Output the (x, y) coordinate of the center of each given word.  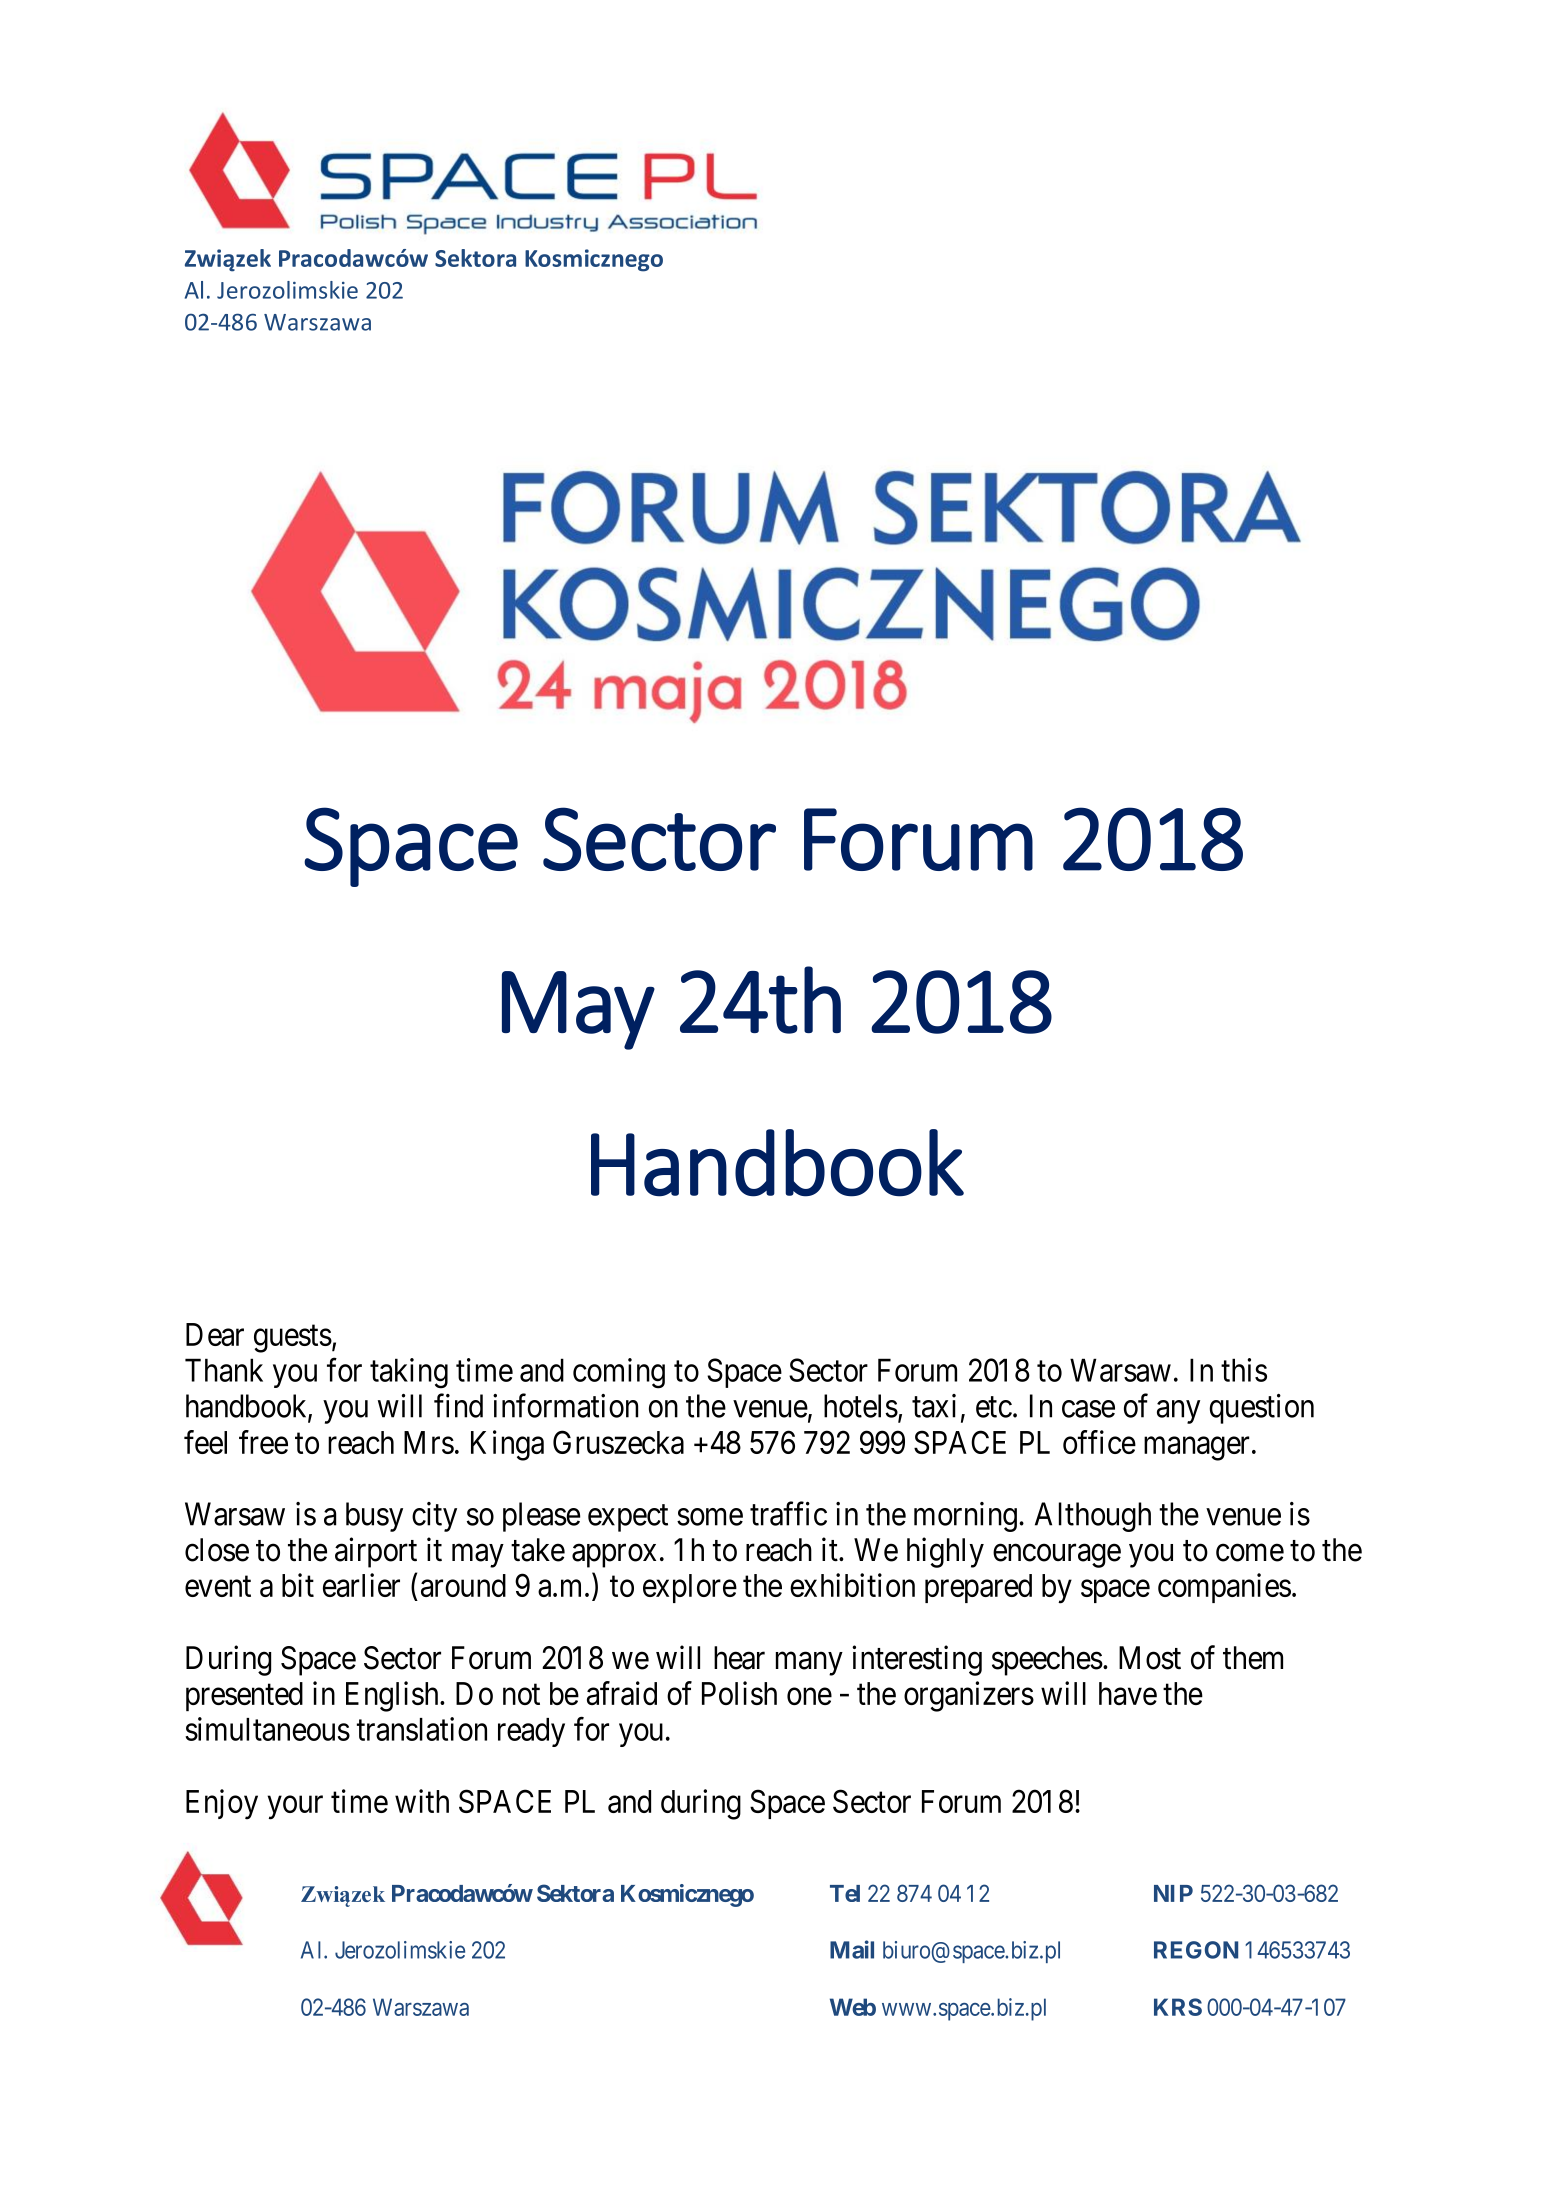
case (1088, 1409)
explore (690, 1588)
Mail (852, 1949)
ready (531, 1732)
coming (619, 1373)
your (295, 1808)
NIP (1173, 1893)
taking (409, 1373)
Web (853, 2007)
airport (376, 1552)
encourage (1057, 1556)
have (1128, 1693)
